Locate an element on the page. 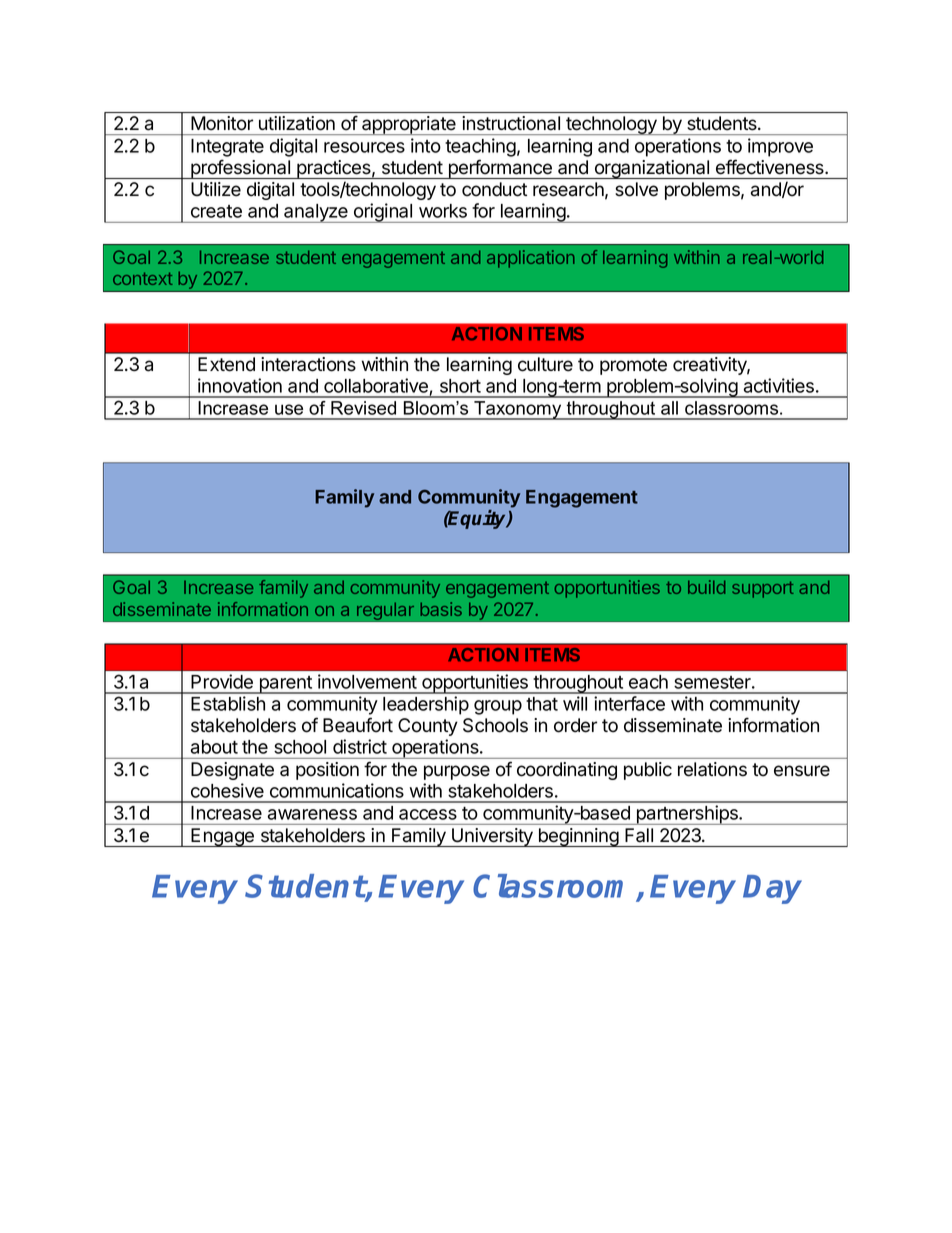  awareness is located at coordinates (312, 814).
